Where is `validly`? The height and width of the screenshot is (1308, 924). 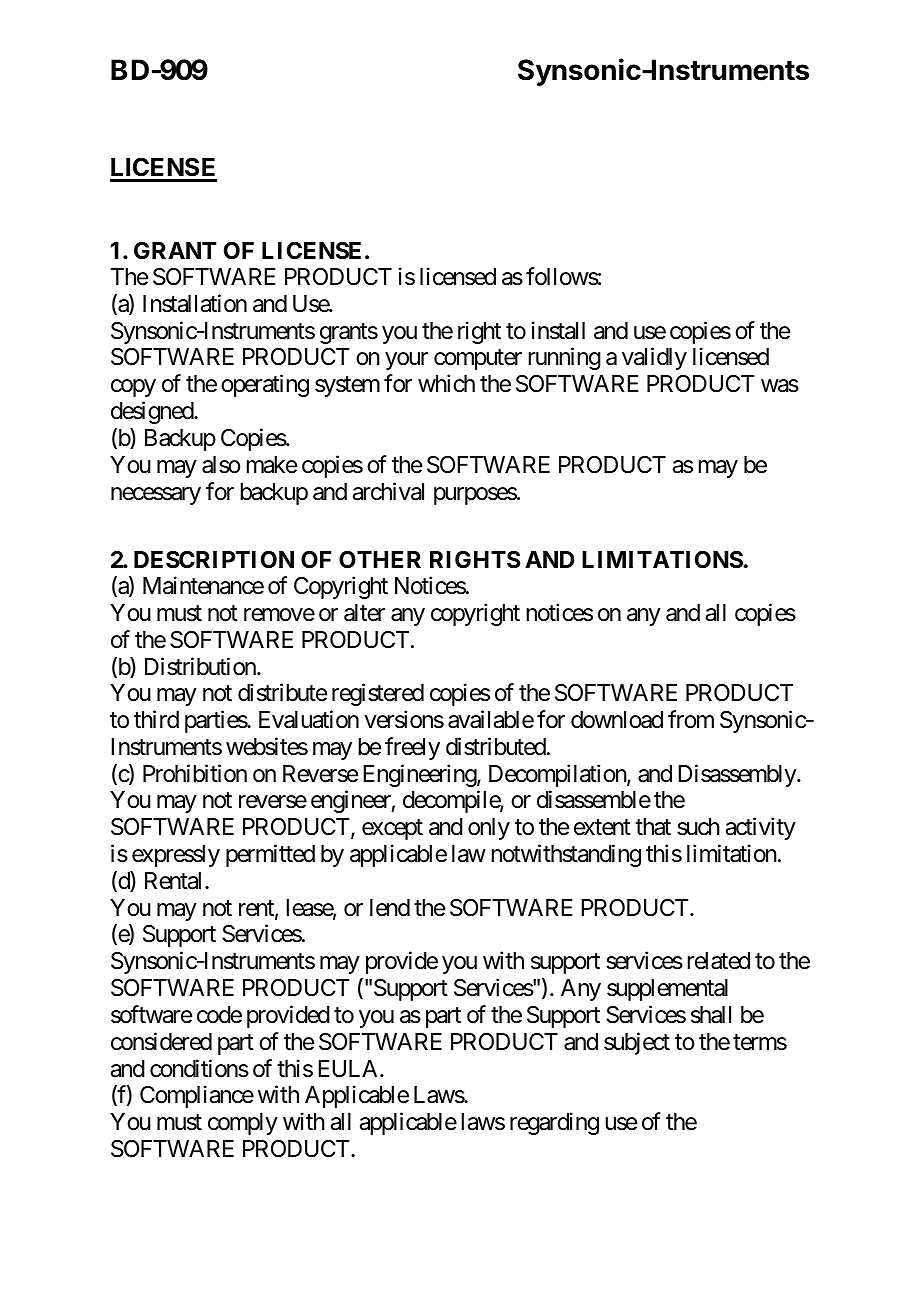
validly is located at coordinates (654, 359).
